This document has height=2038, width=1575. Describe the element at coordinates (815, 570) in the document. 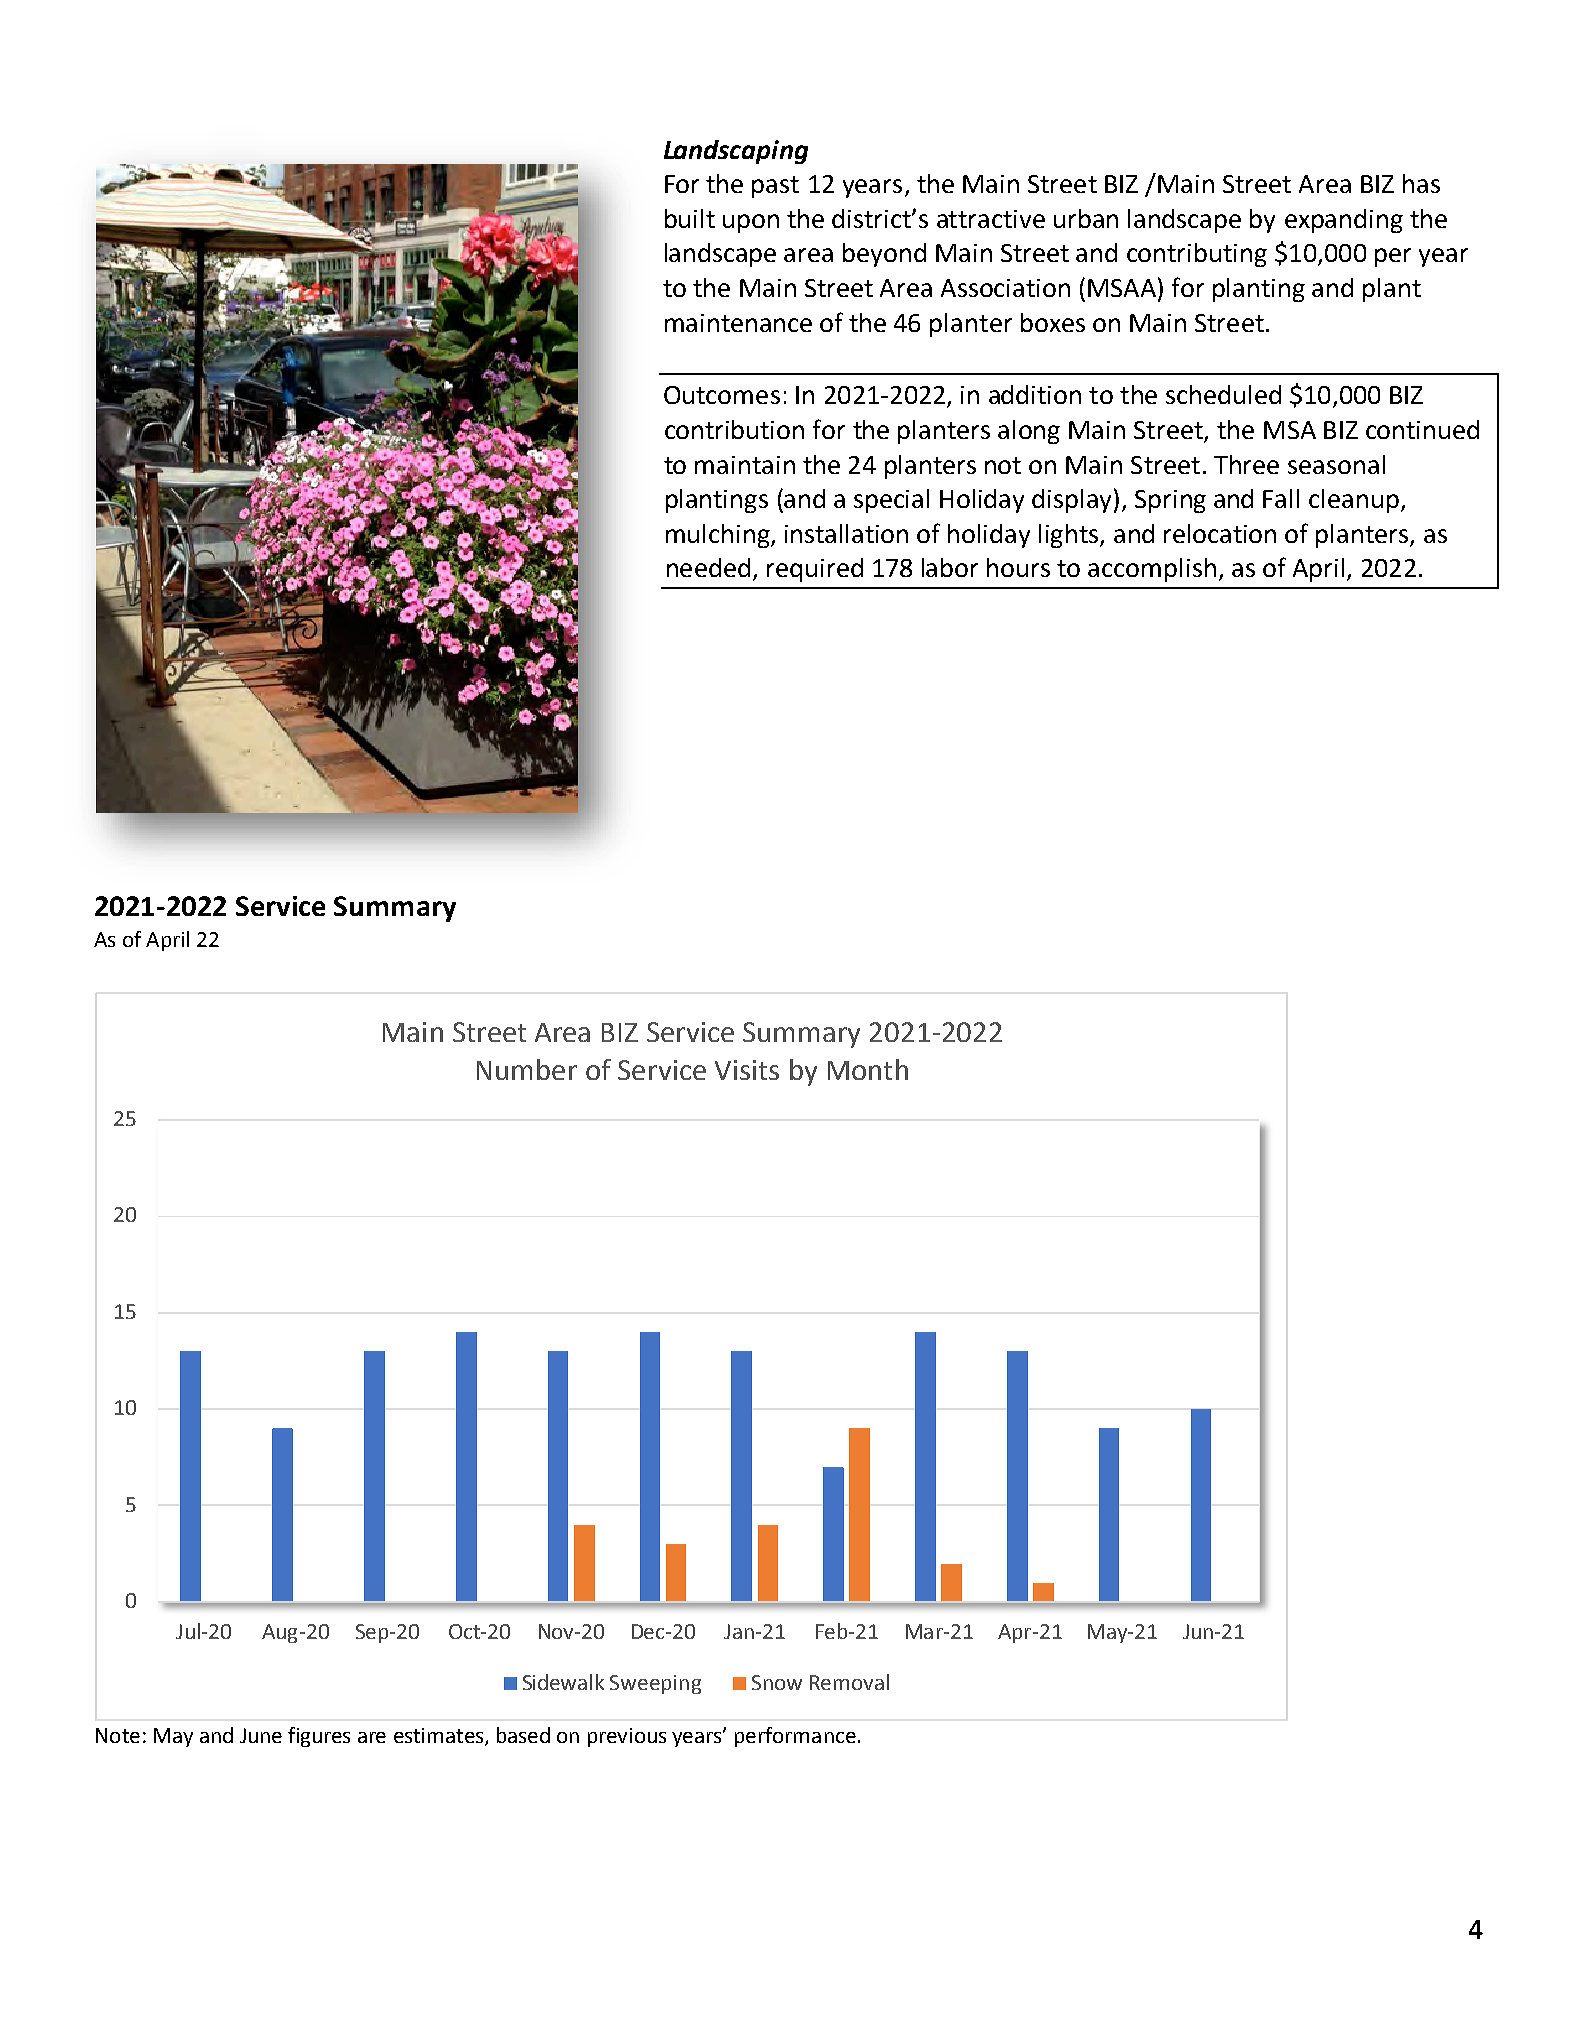

I see `required` at that location.
